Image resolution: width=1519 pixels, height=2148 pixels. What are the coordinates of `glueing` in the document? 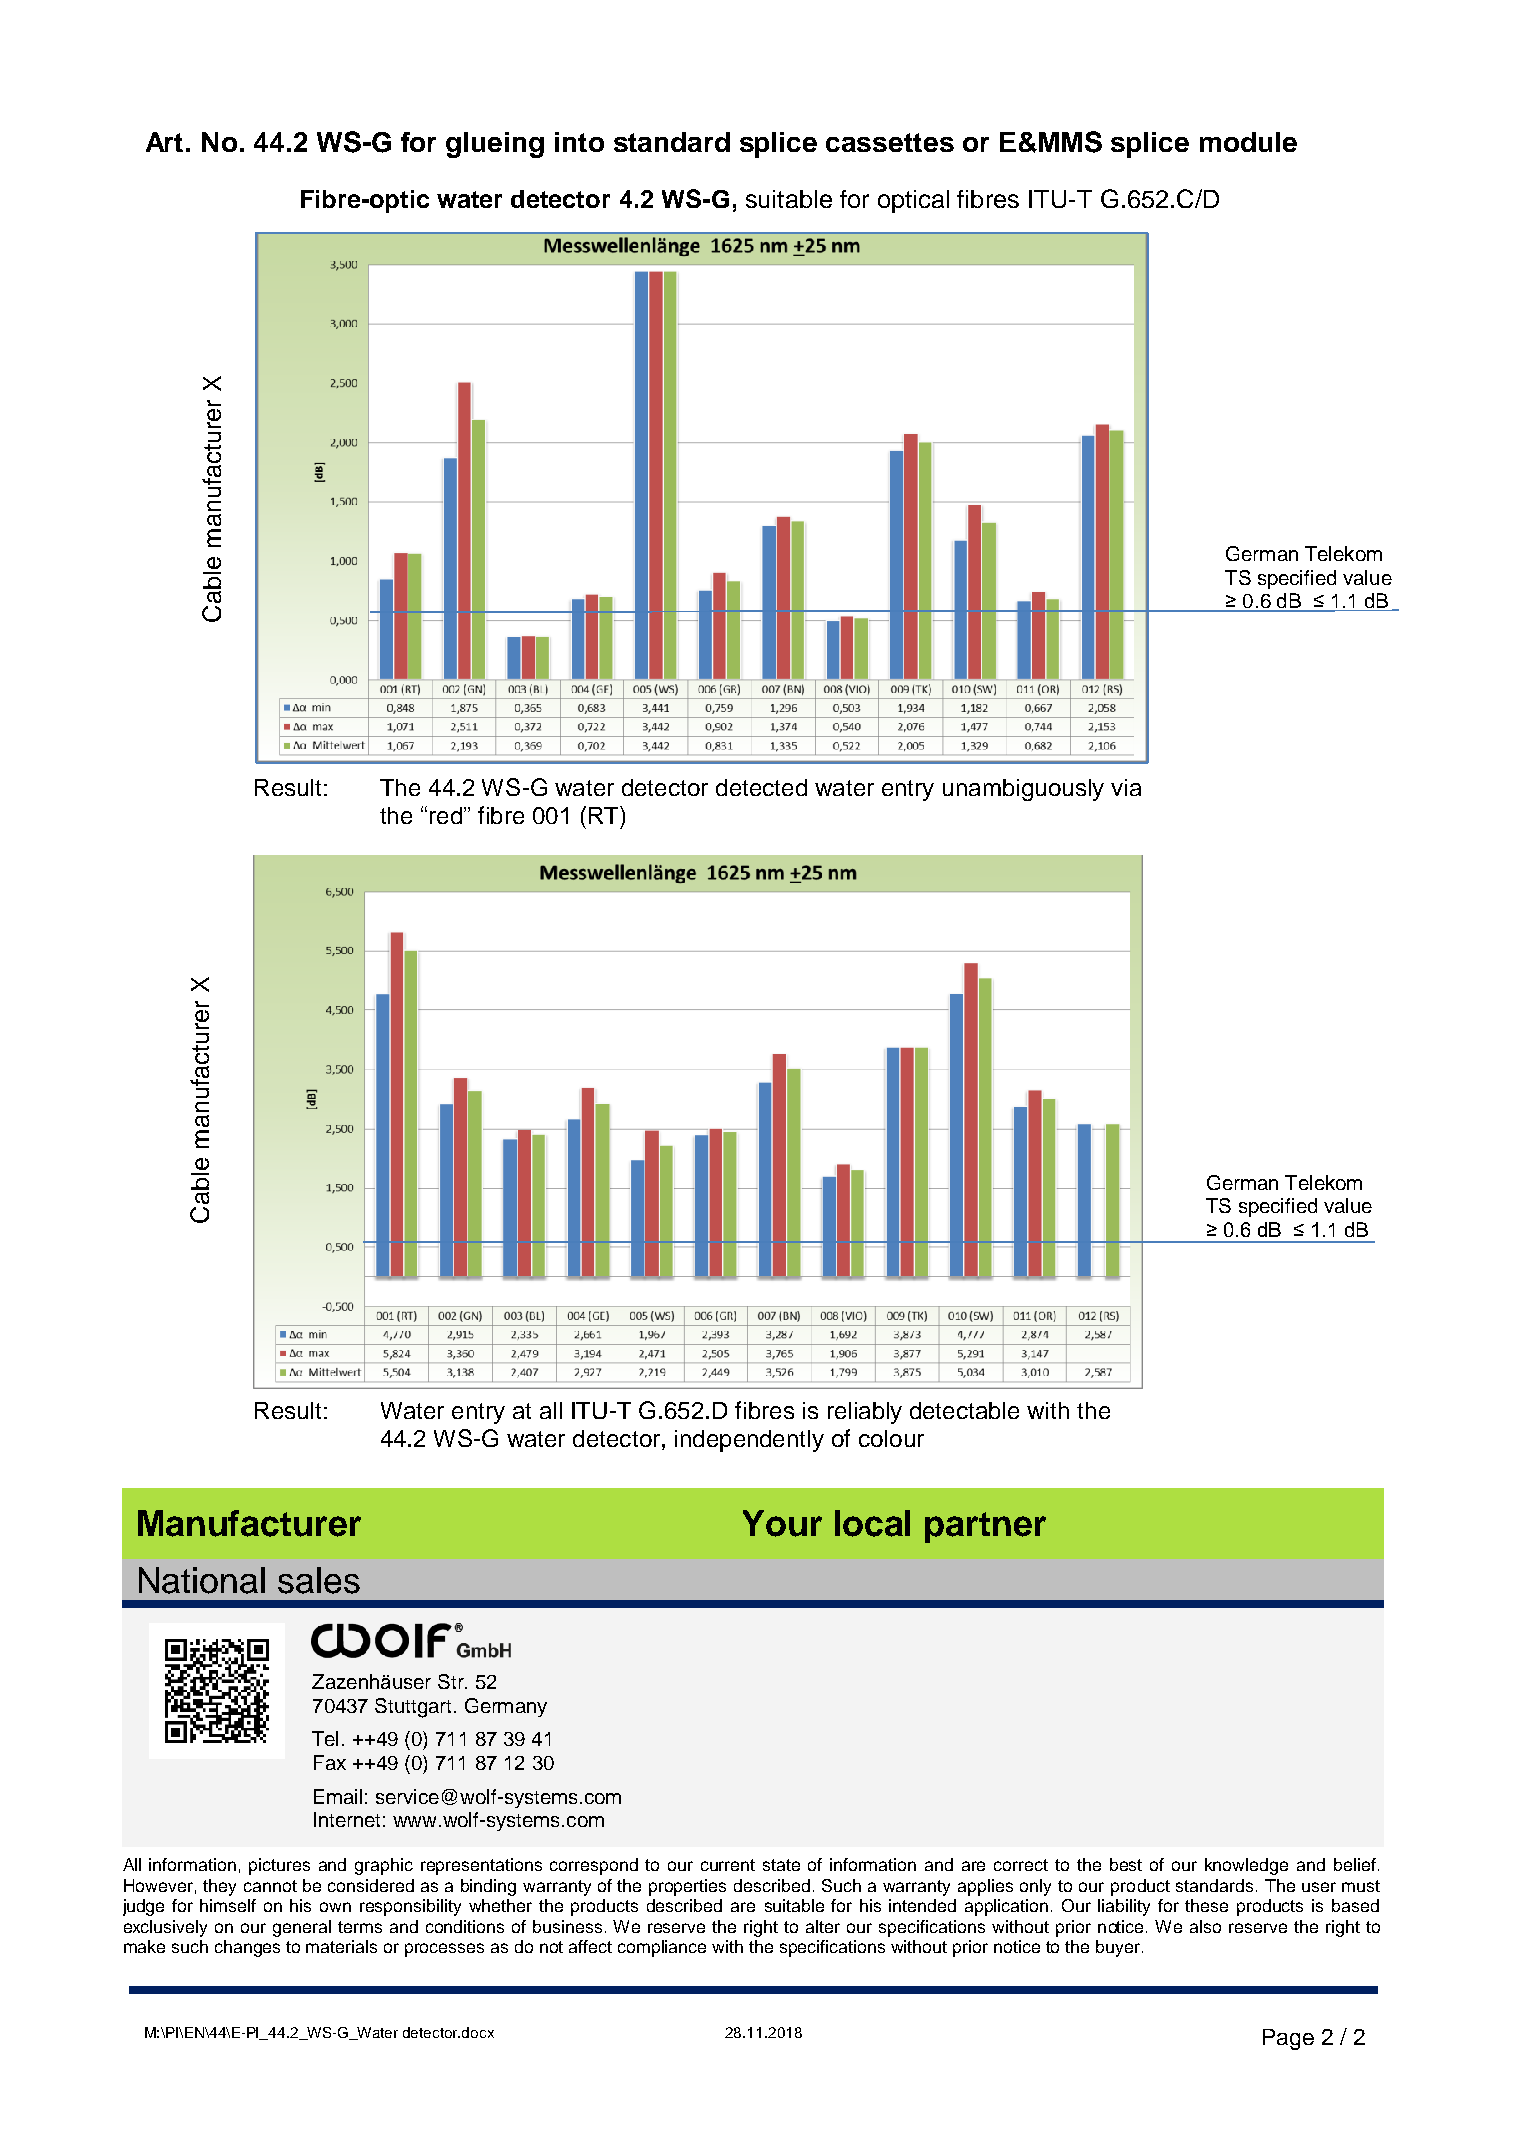 It's located at (495, 145).
